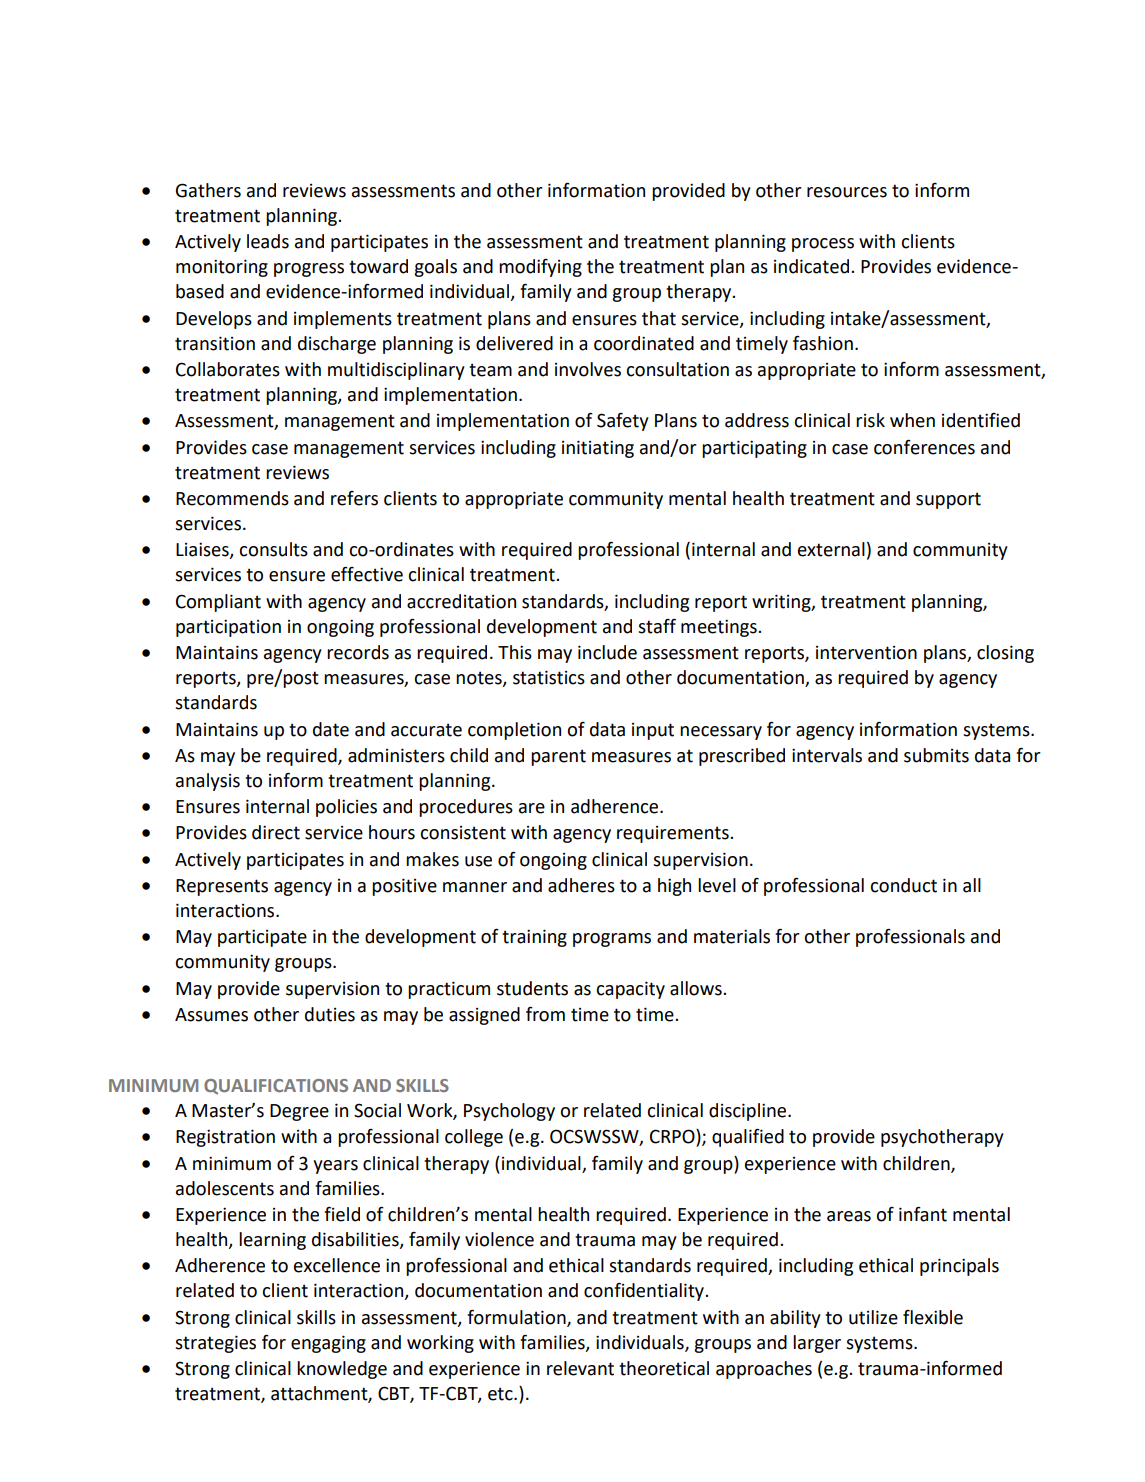  What do you see at coordinates (847, 192) in the screenshot?
I see `resources` at bounding box center [847, 192].
